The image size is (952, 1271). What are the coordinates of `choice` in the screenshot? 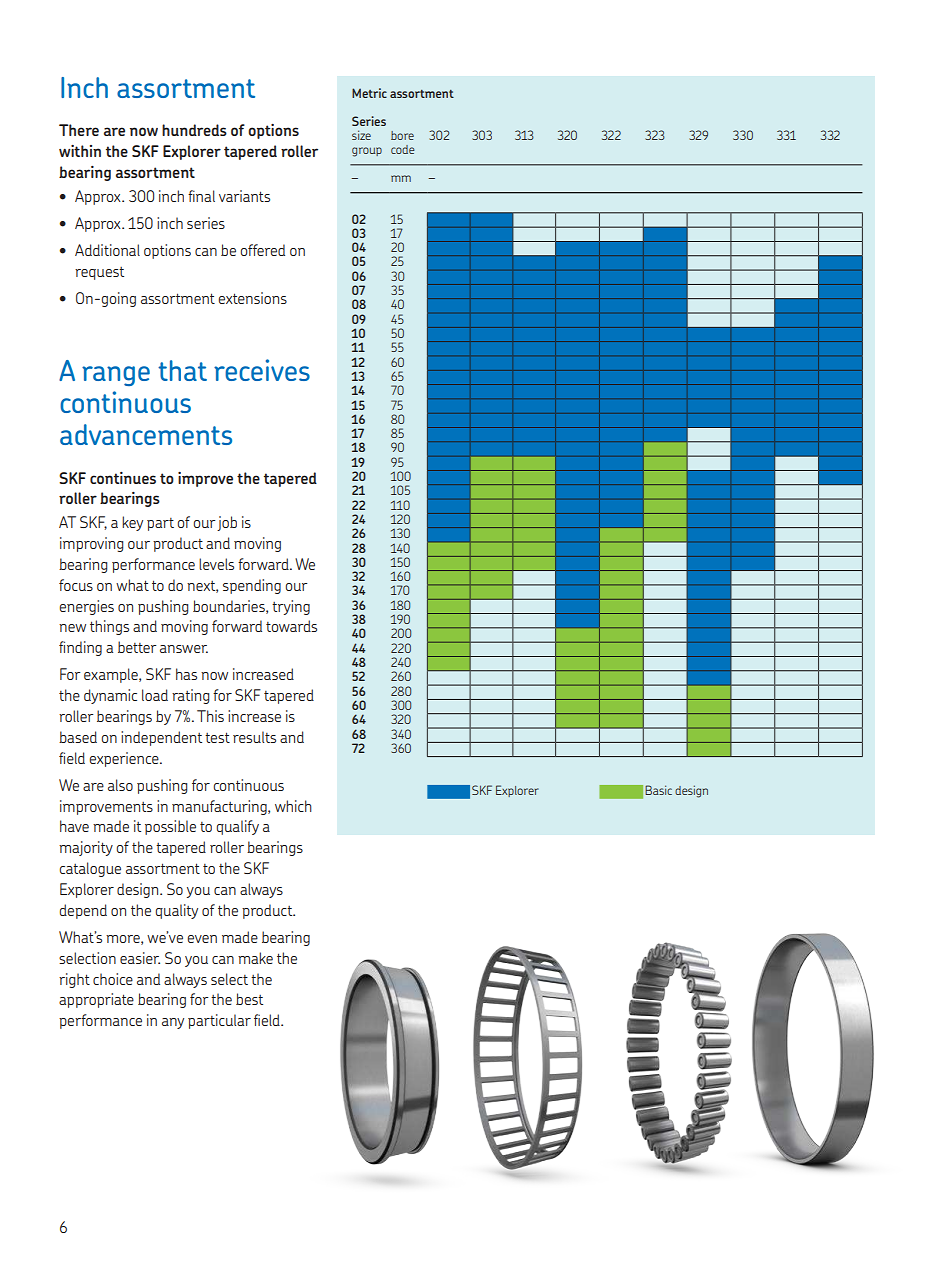 It's located at (113, 979).
